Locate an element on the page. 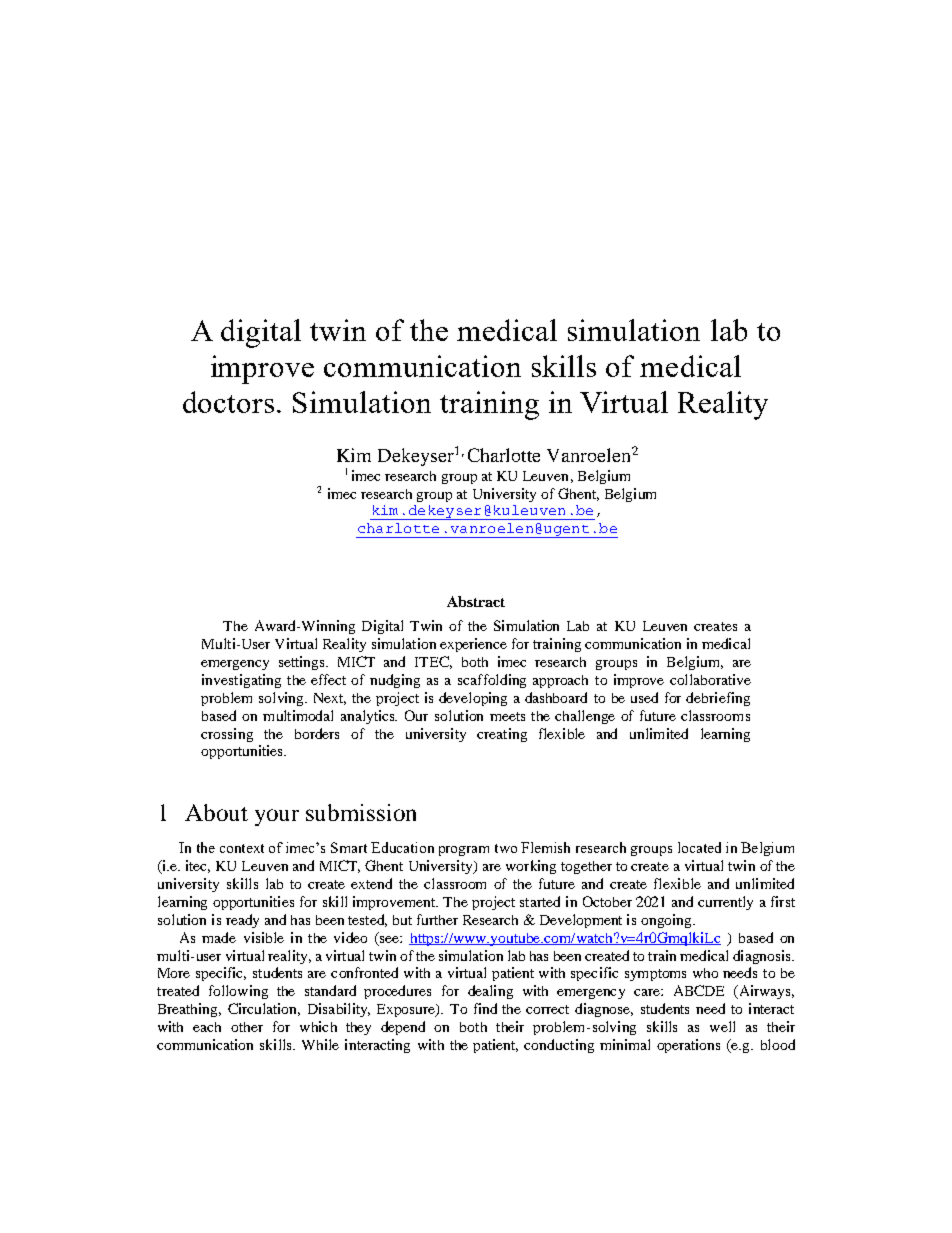  experience is located at coordinates (473, 645).
